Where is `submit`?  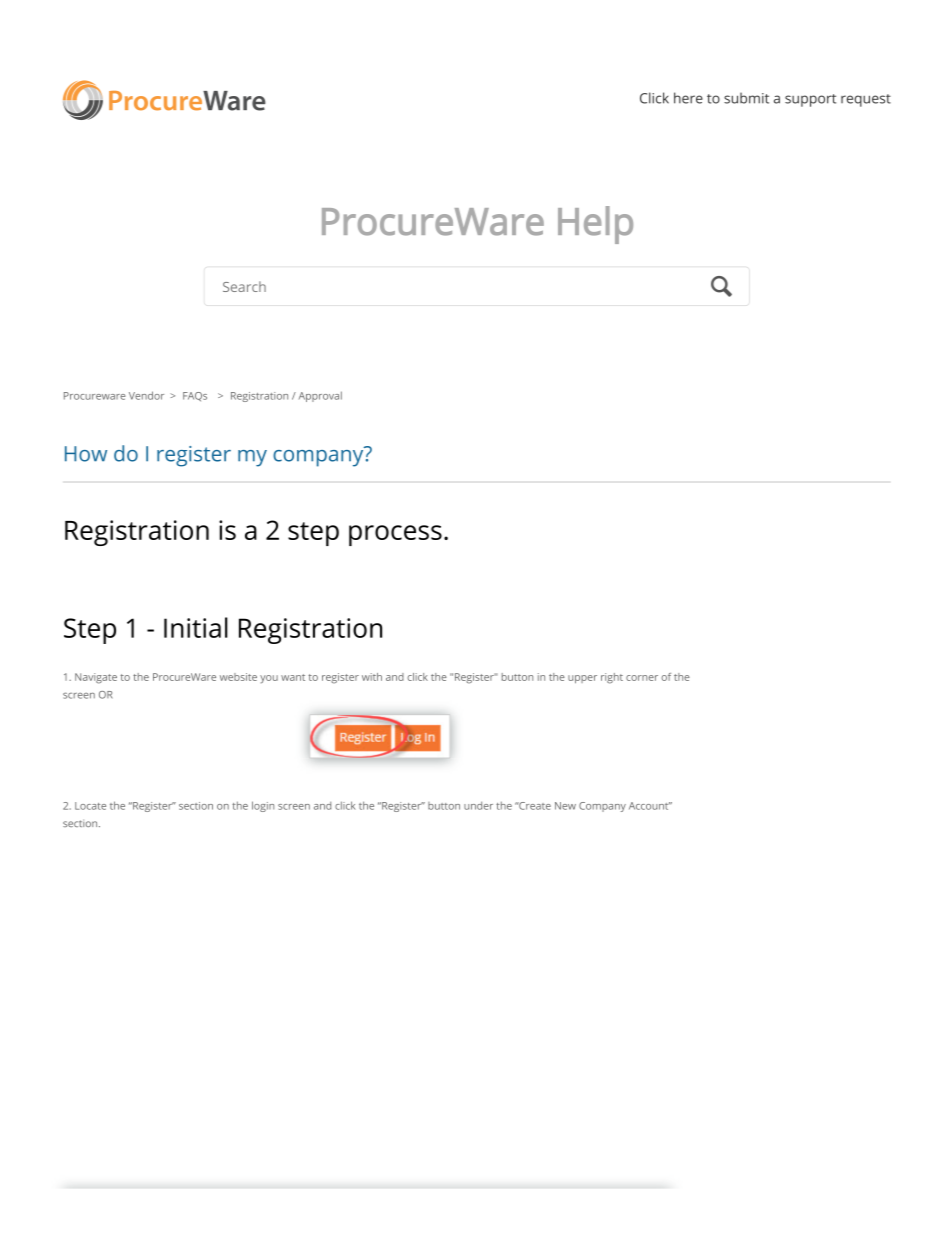
submit is located at coordinates (746, 98).
